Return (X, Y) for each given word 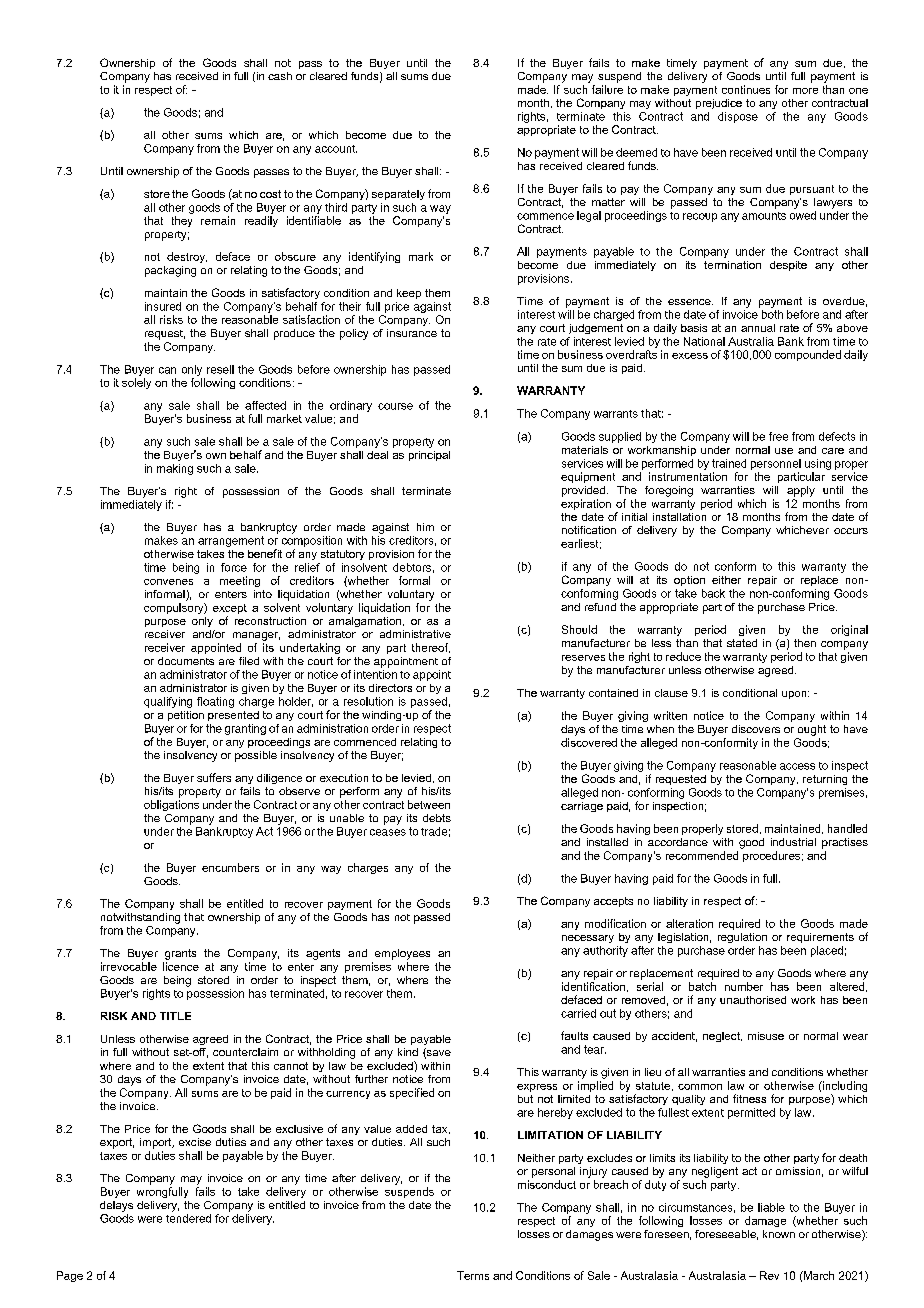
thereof (431, 648)
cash (280, 76)
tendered (188, 1218)
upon (795, 695)
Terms (473, 1275)
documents (186, 661)
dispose (738, 117)
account (336, 149)
